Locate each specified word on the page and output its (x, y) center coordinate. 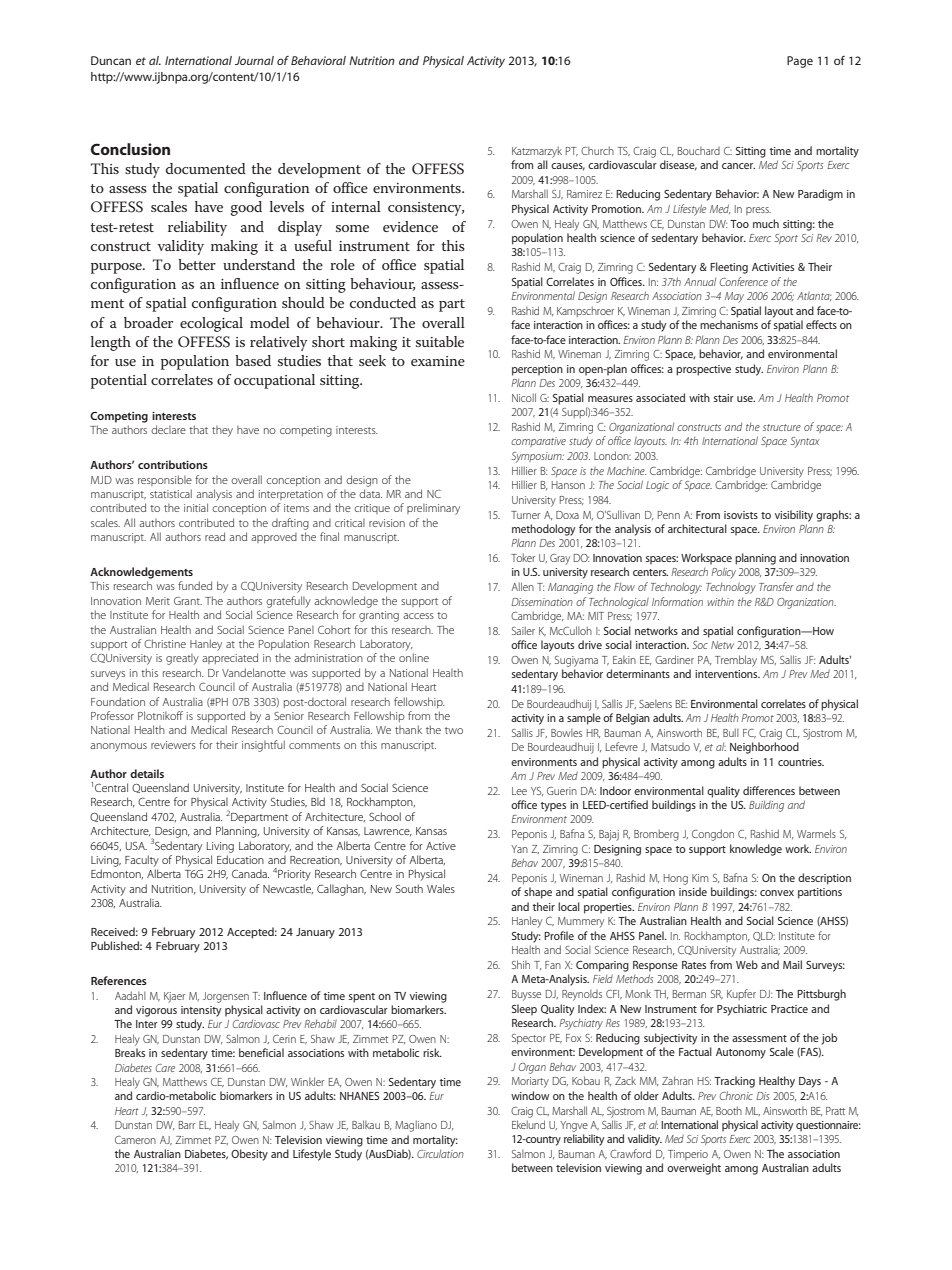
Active (441, 846)
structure (782, 427)
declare (168, 429)
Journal (254, 60)
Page (800, 62)
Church (597, 150)
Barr (187, 1125)
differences (769, 790)
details (147, 773)
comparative (538, 442)
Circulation (440, 1154)
